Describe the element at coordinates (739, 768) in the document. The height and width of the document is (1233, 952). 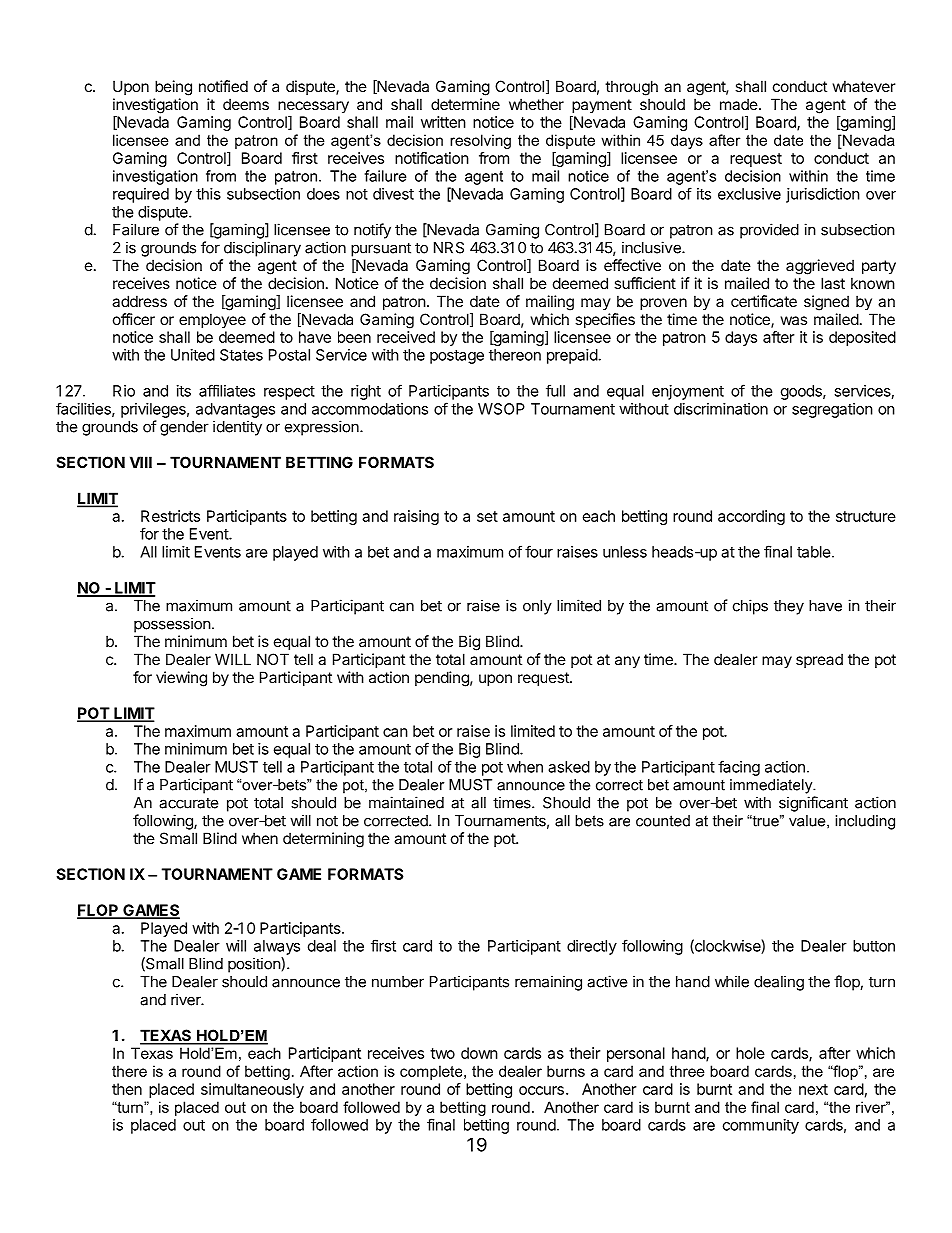
I see `facing` at that location.
